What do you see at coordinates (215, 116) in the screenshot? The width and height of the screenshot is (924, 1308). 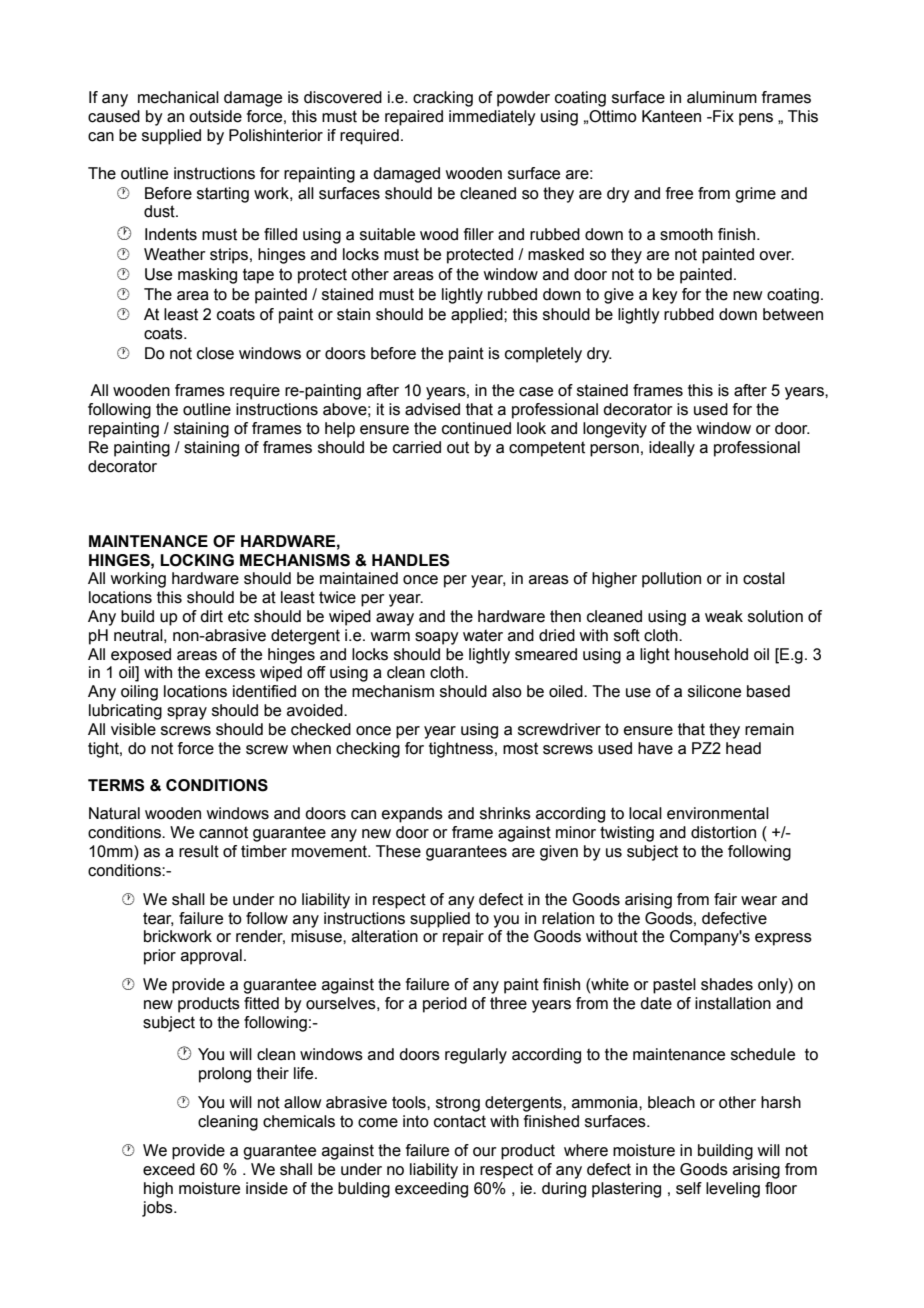 I see `outside` at bounding box center [215, 116].
